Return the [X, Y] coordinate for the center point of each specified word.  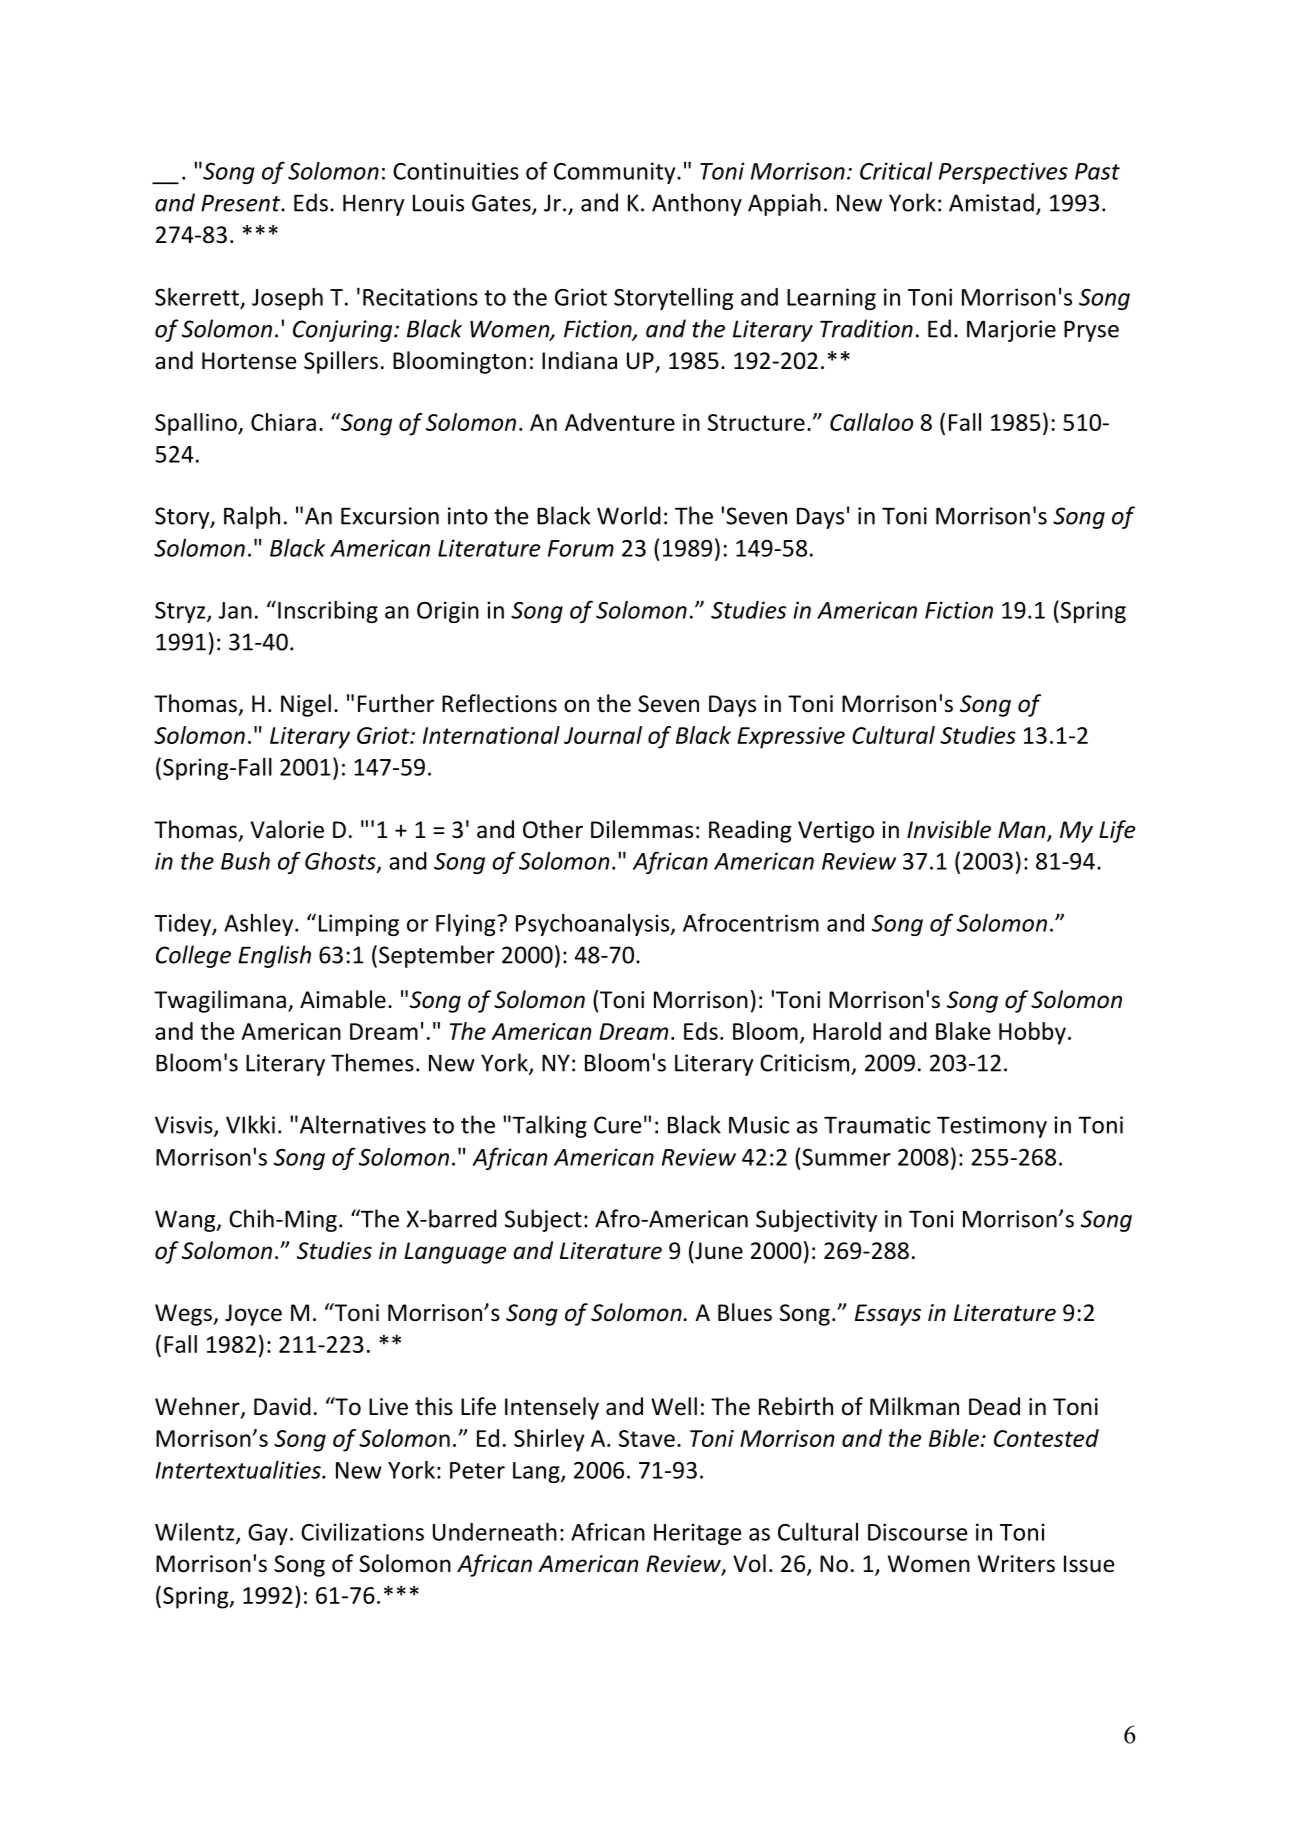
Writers [1016, 1564]
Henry [374, 205]
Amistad [991, 202]
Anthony [697, 204]
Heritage [697, 1534]
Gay [268, 1534]
